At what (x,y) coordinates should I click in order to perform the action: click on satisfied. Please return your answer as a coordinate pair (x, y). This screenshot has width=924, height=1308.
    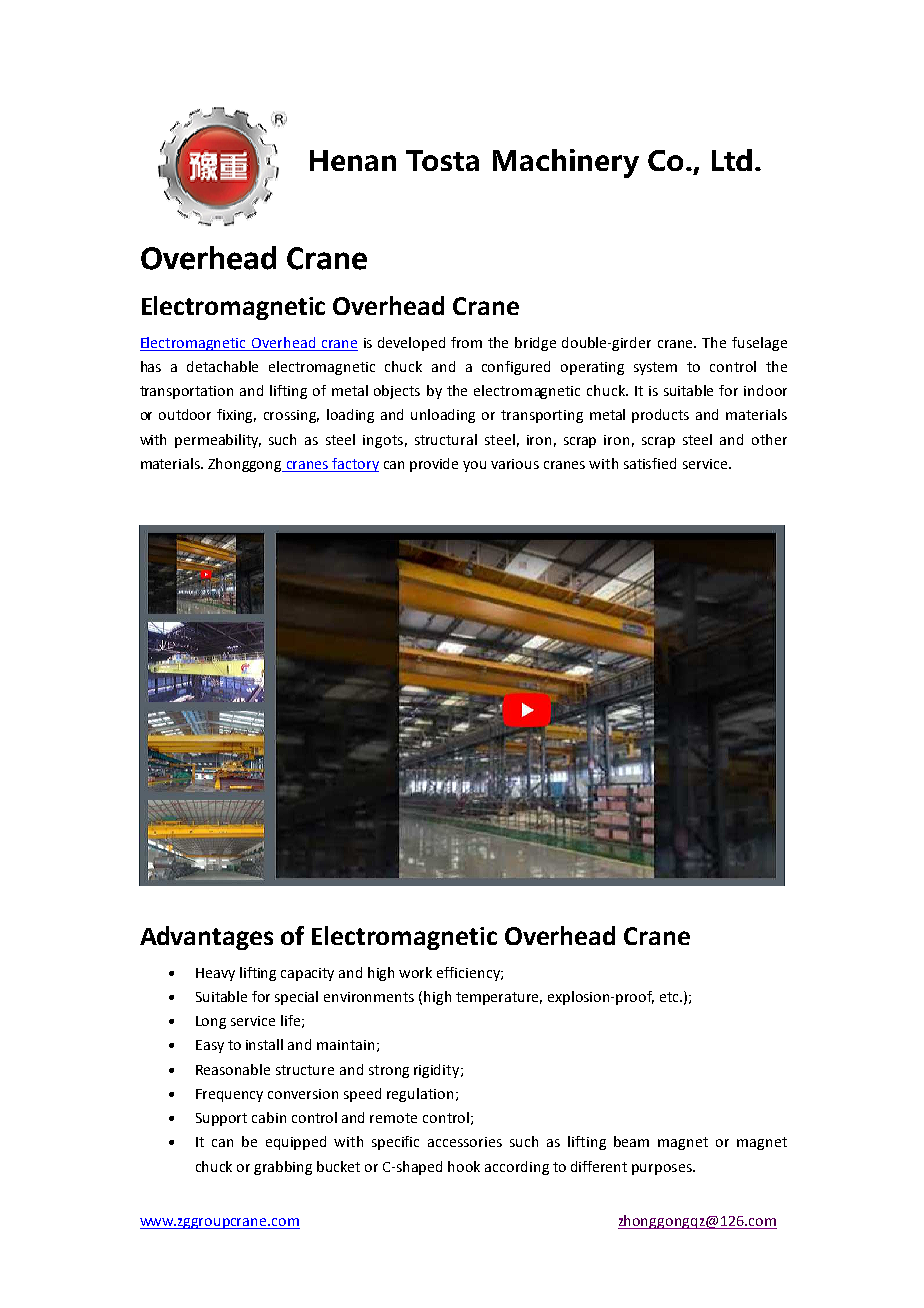
    Looking at the image, I should click on (650, 463).
